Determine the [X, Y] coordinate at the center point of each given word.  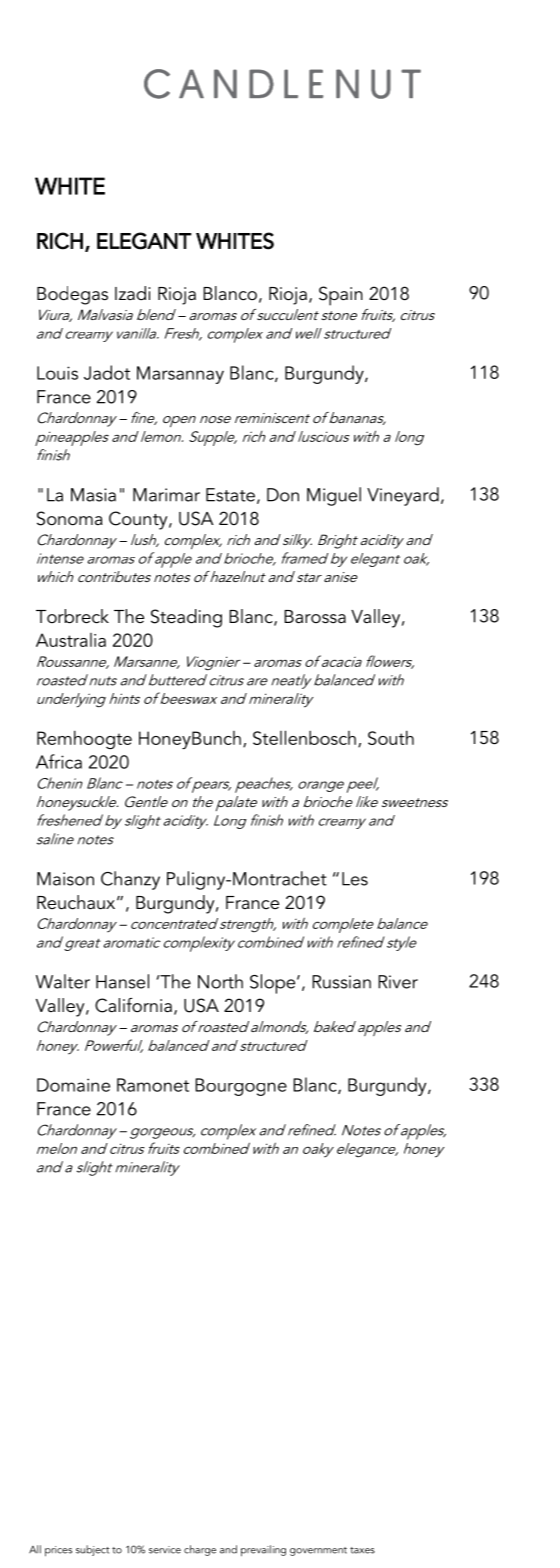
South [391, 737]
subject [93, 1550]
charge [200, 1550]
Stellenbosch [304, 737]
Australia [71, 640]
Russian [341, 982]
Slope [274, 984]
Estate [230, 495]
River [398, 982]
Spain [341, 296]
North [220, 981]
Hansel [122, 981]
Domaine [73, 1085]
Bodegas [72, 295]
